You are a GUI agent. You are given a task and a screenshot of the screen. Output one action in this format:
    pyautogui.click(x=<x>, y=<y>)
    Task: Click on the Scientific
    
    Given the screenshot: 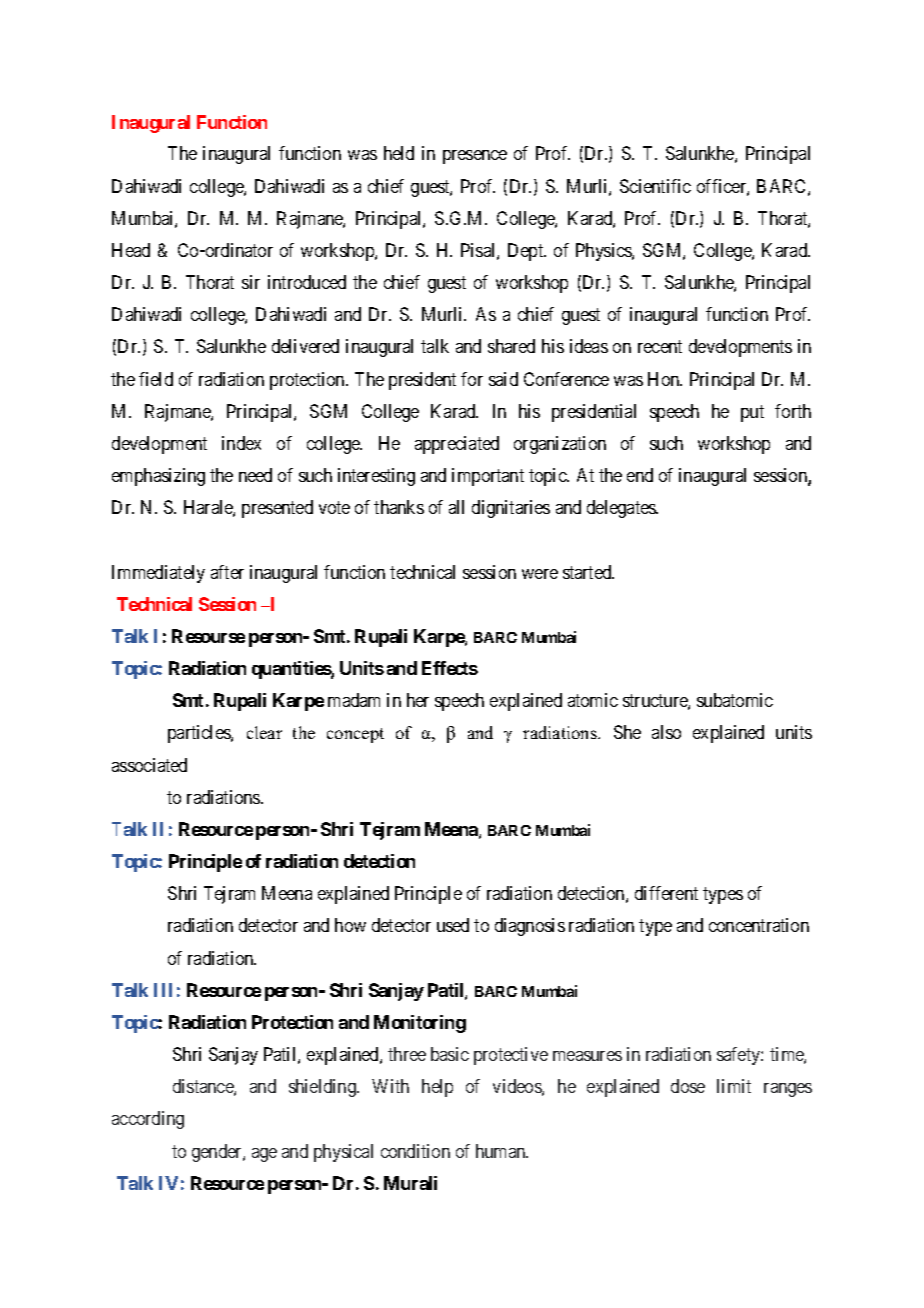 What is the action you would take?
    pyautogui.click(x=655, y=186)
